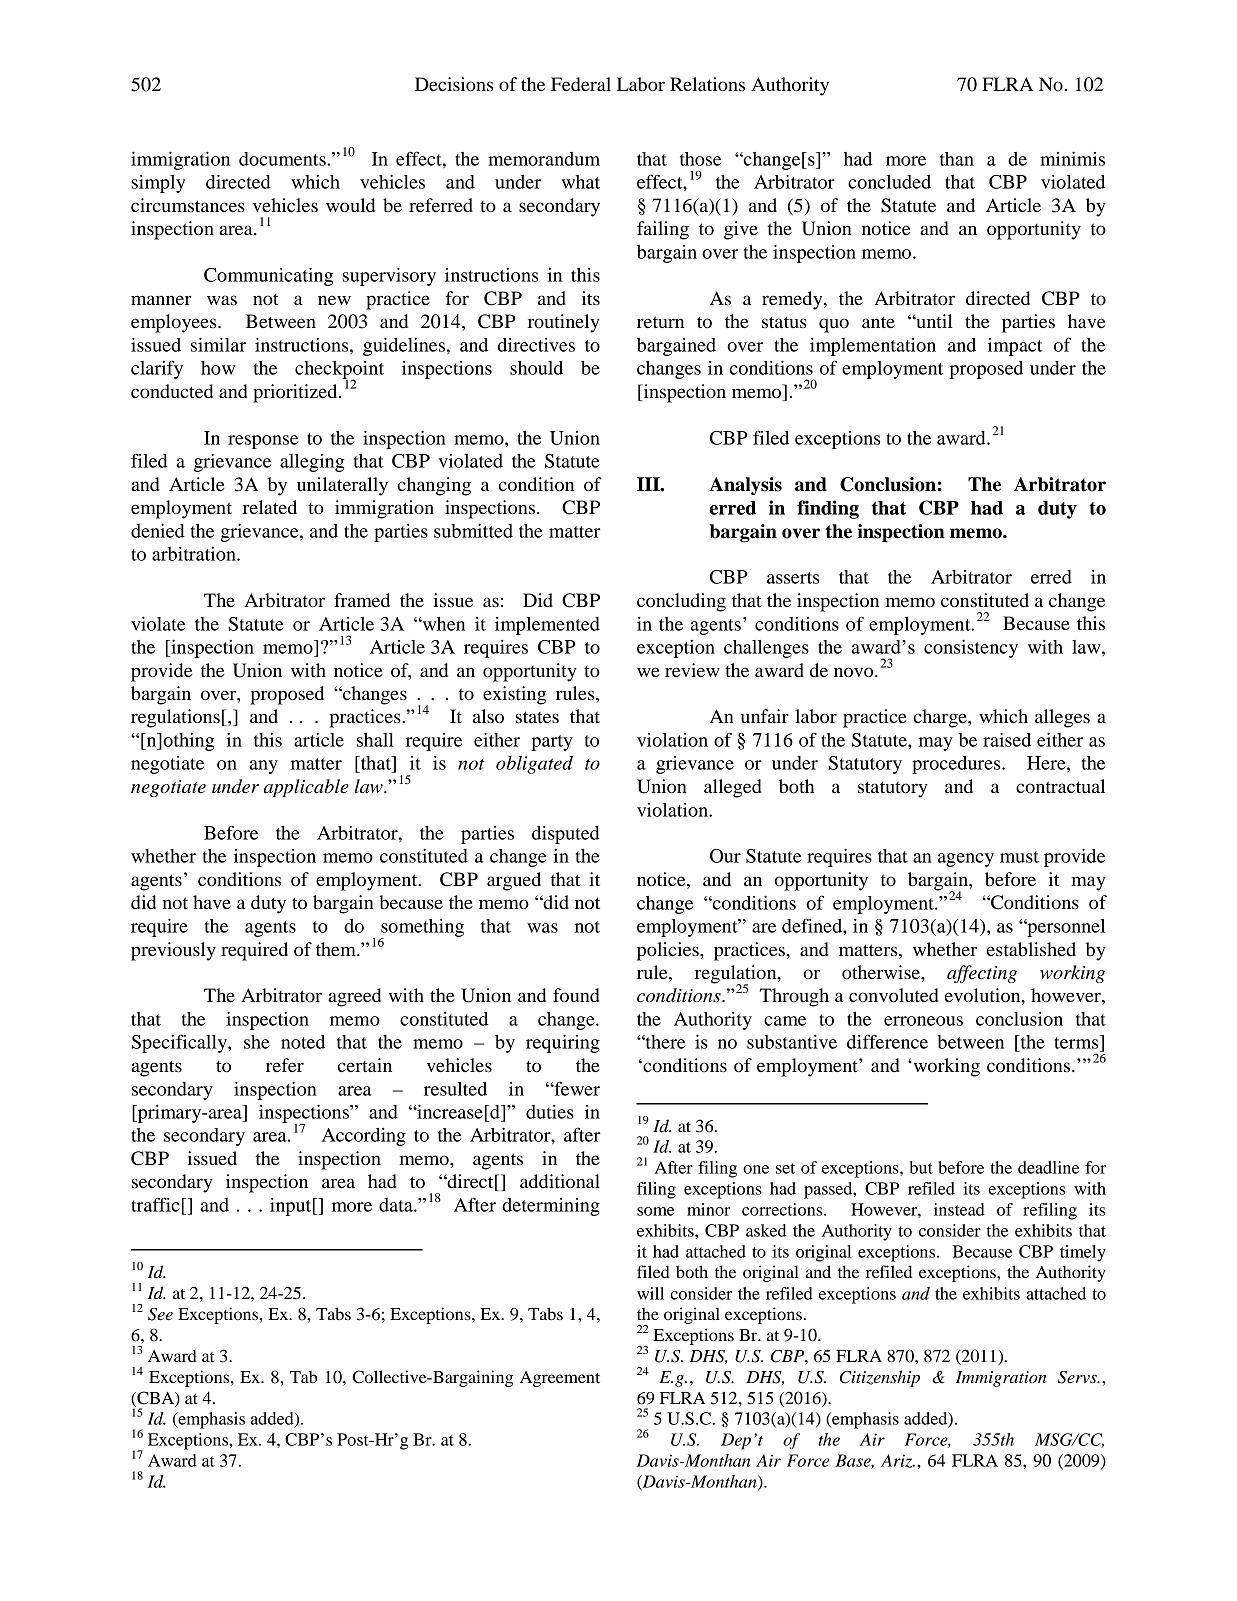  What do you see at coordinates (188, 205) in the image?
I see `circumstances` at bounding box center [188, 205].
